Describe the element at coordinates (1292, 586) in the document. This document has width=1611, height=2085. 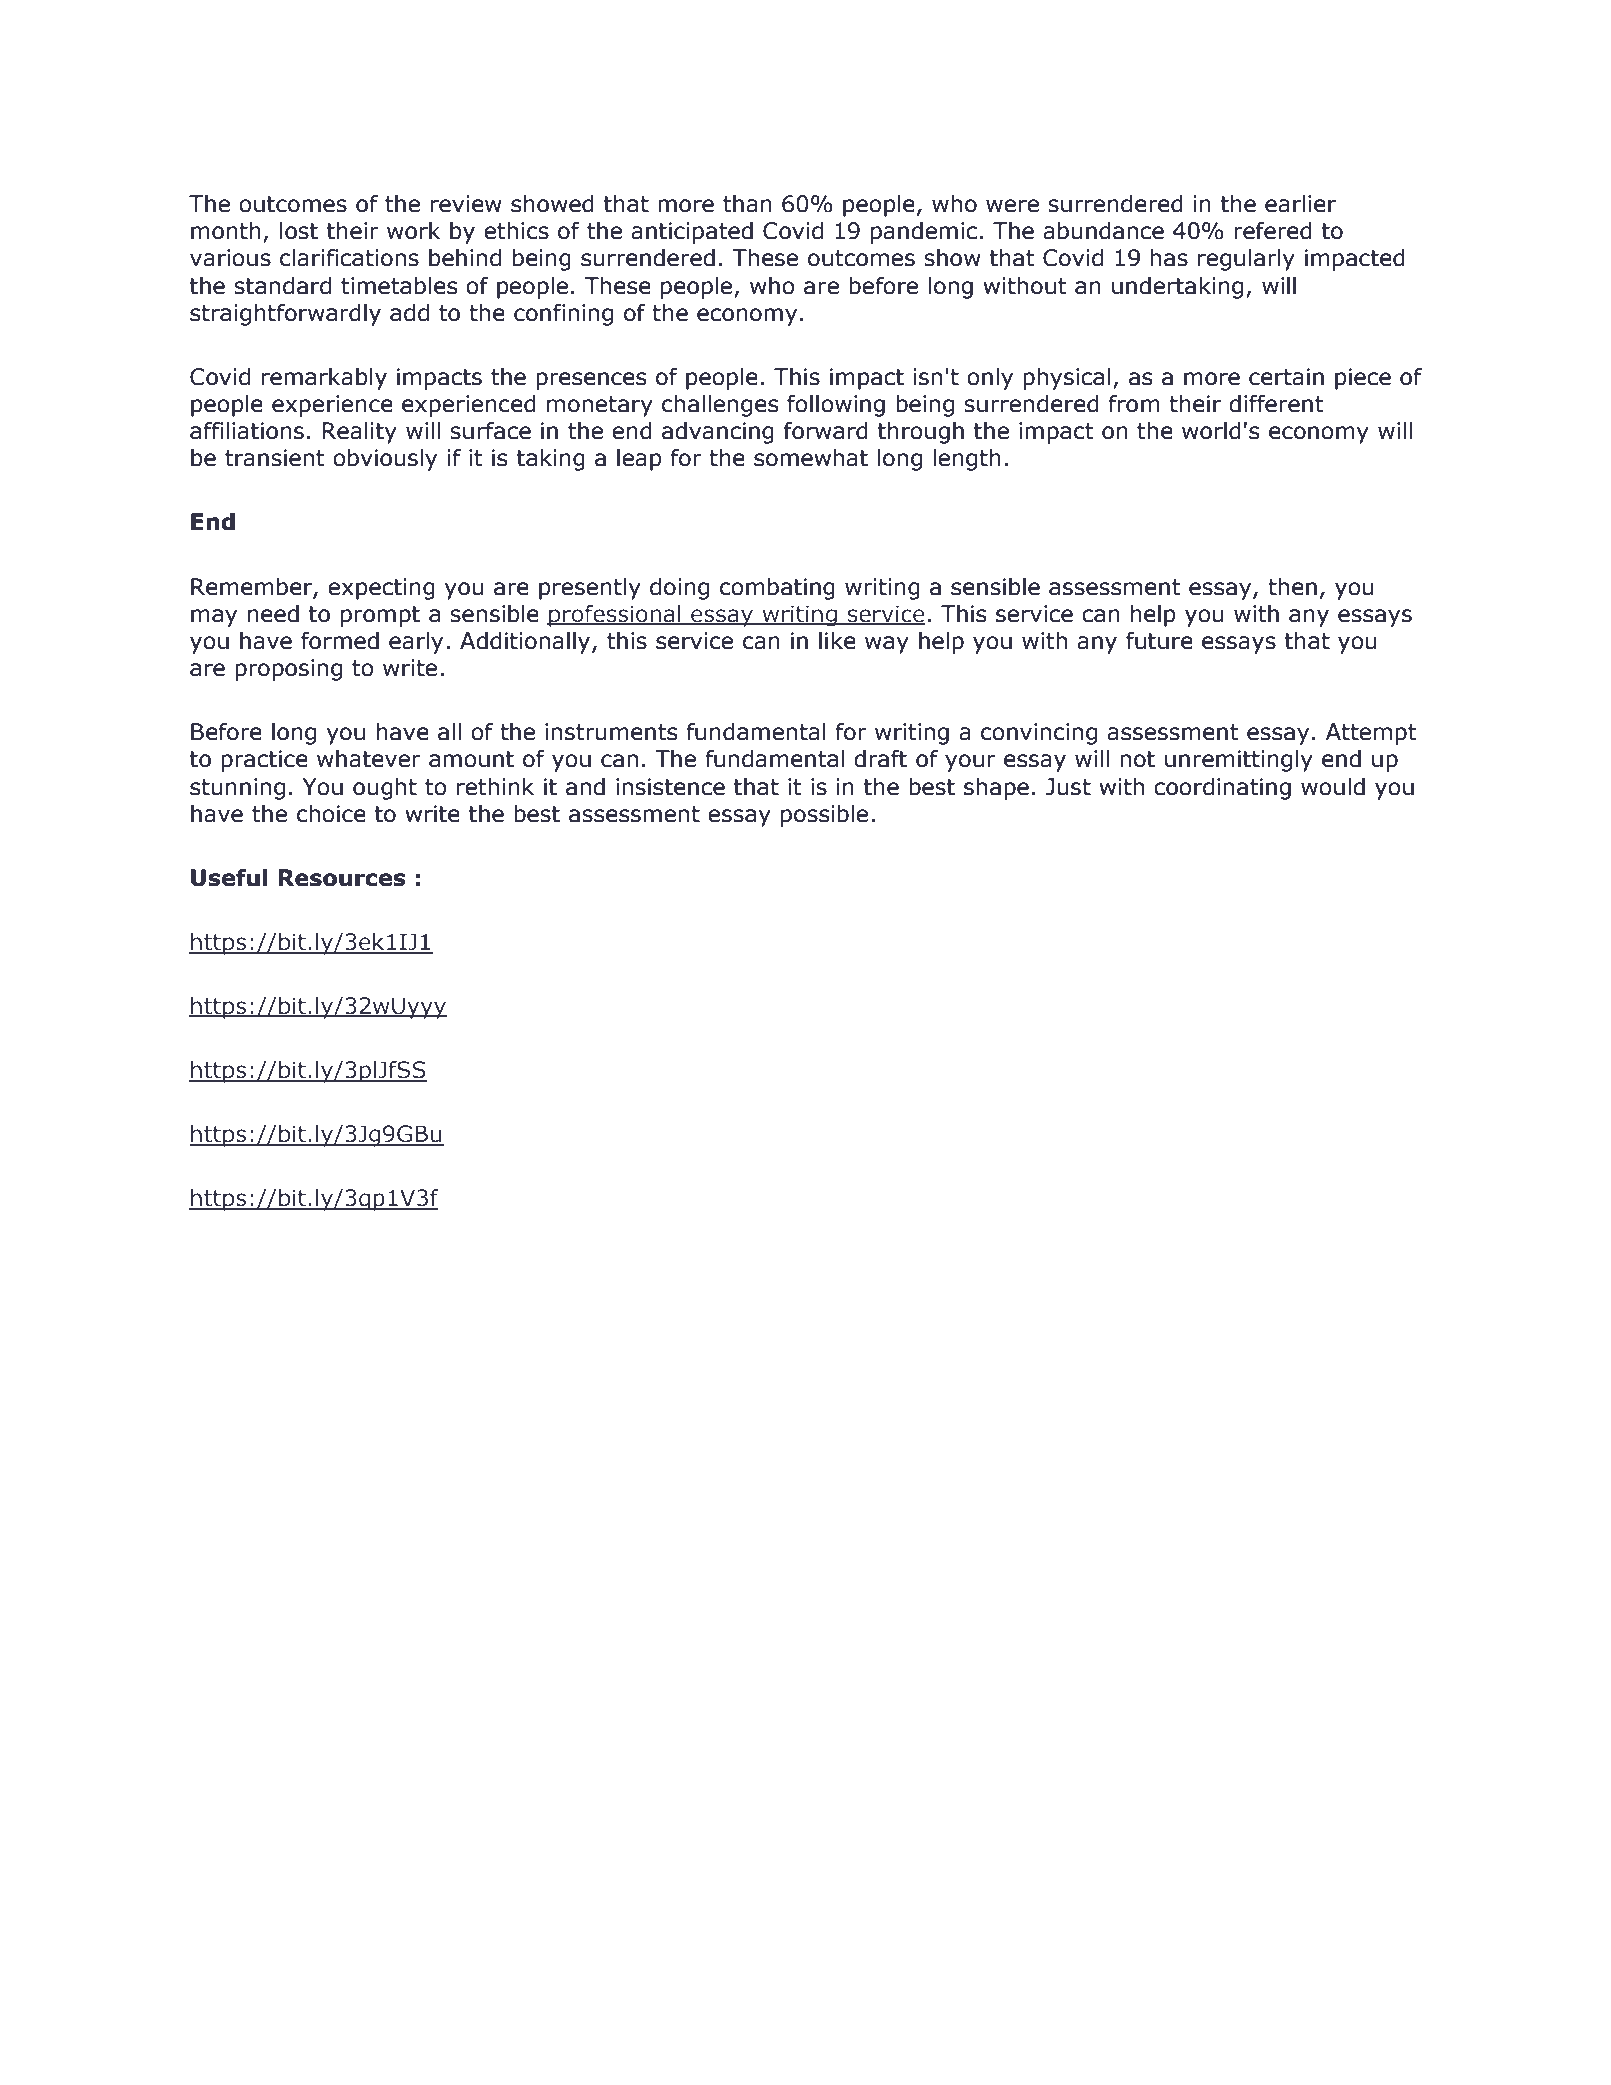
I see `then` at that location.
